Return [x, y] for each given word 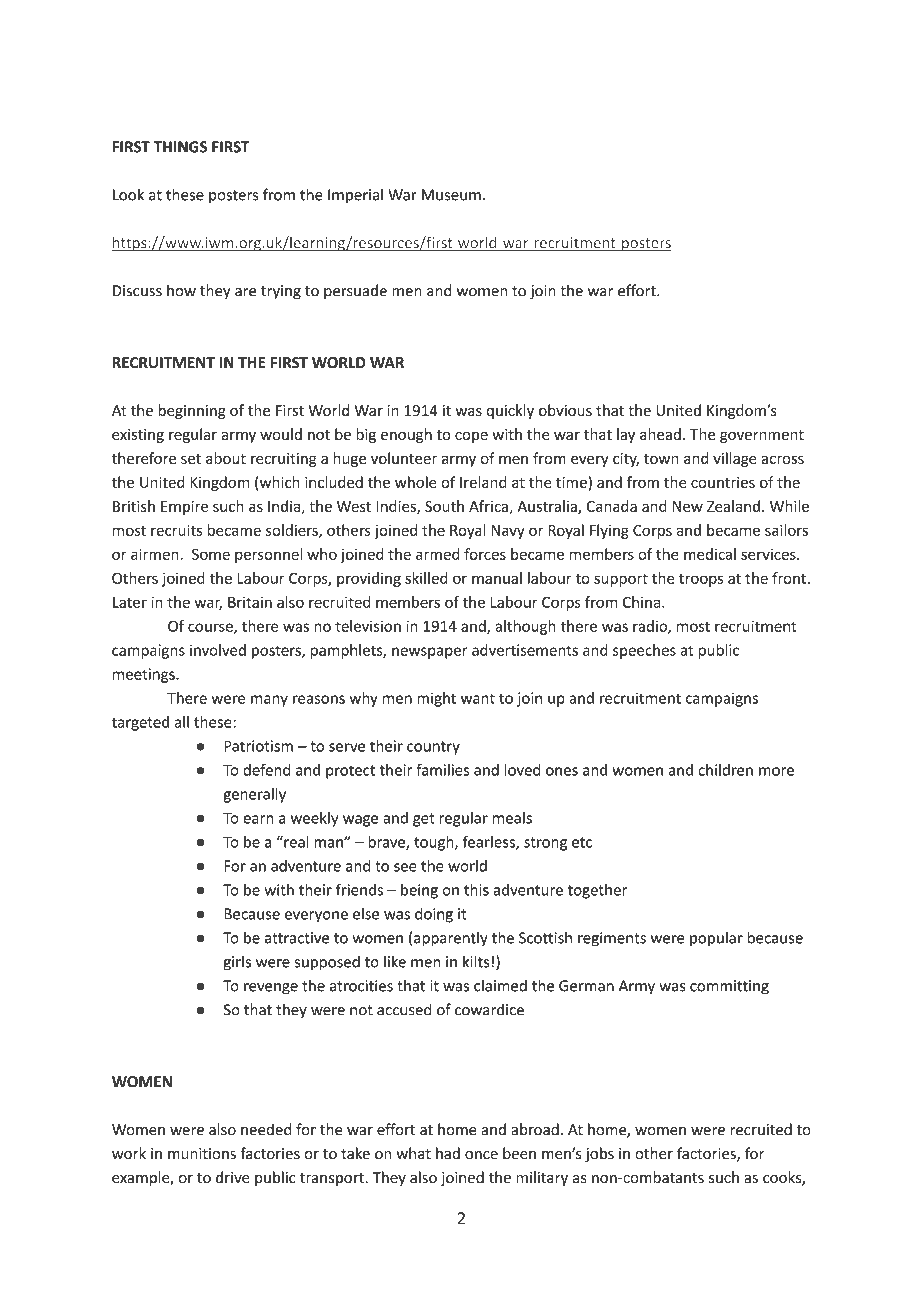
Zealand [733, 506]
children [725, 770]
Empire [184, 508]
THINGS [180, 147]
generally [254, 795]
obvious [565, 410]
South [444, 506]
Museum [451, 195]
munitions [202, 1154]
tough [435, 843]
